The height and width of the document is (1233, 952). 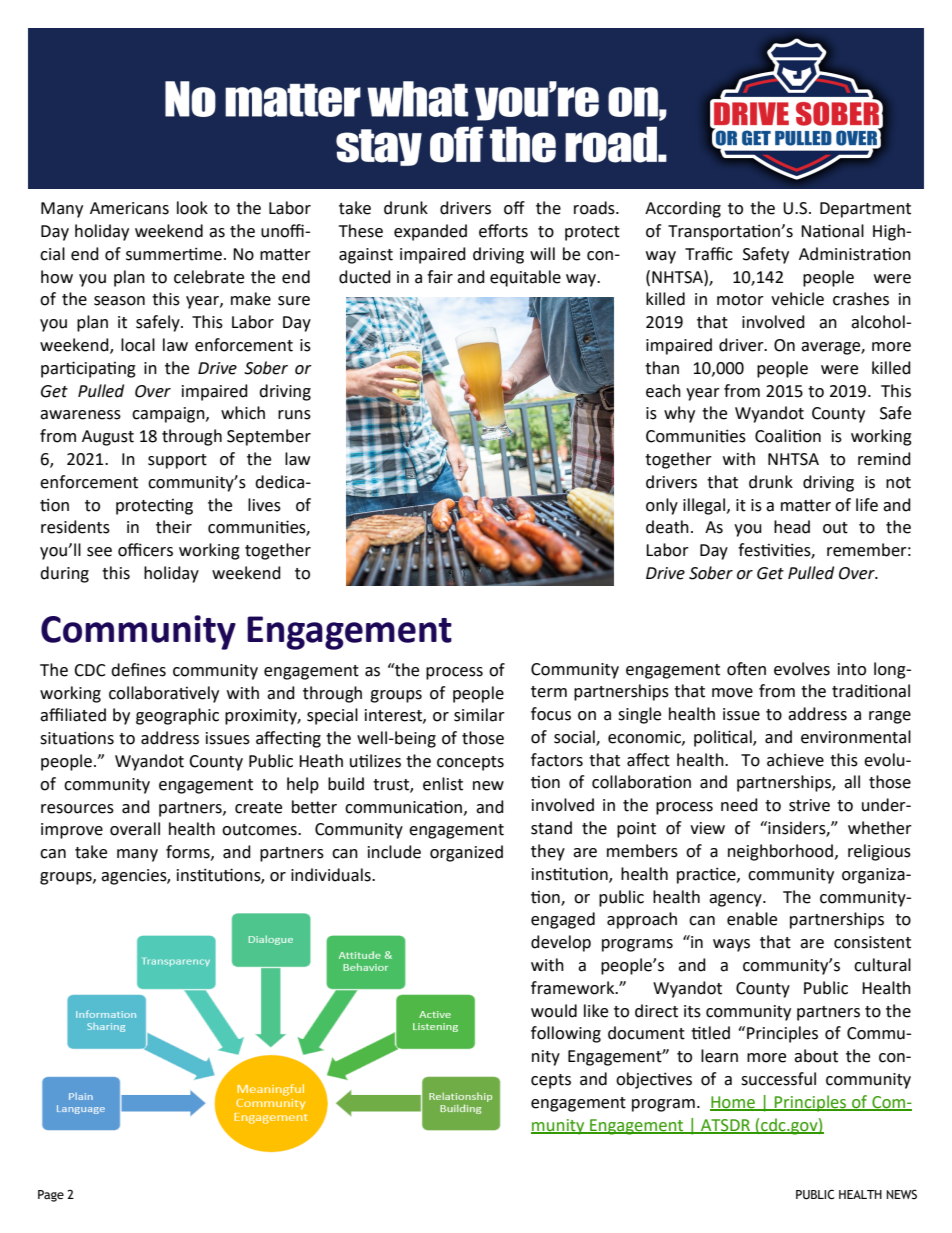 I want to click on evolves, so click(x=802, y=669).
